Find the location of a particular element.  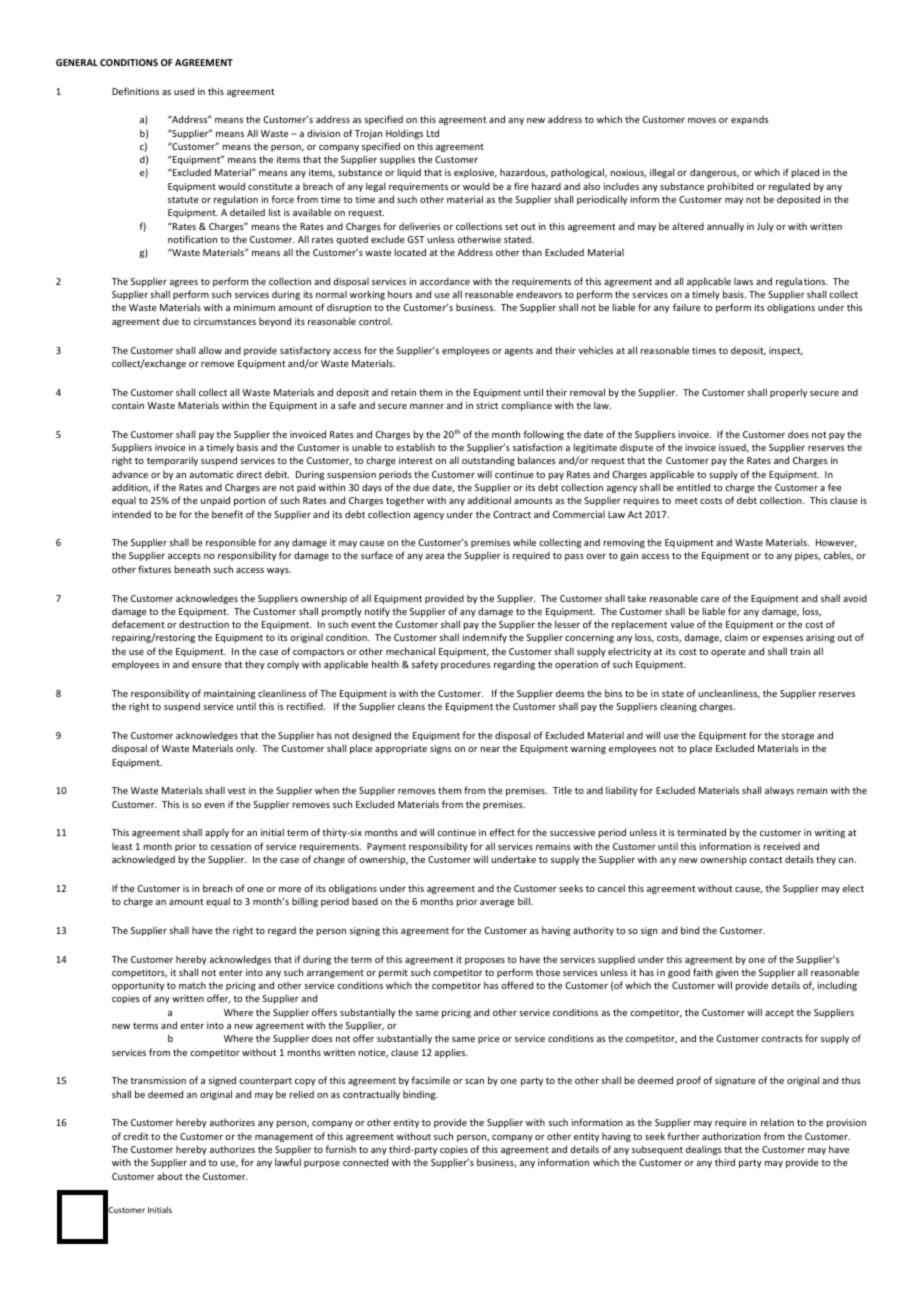

received is located at coordinates (782, 846).
